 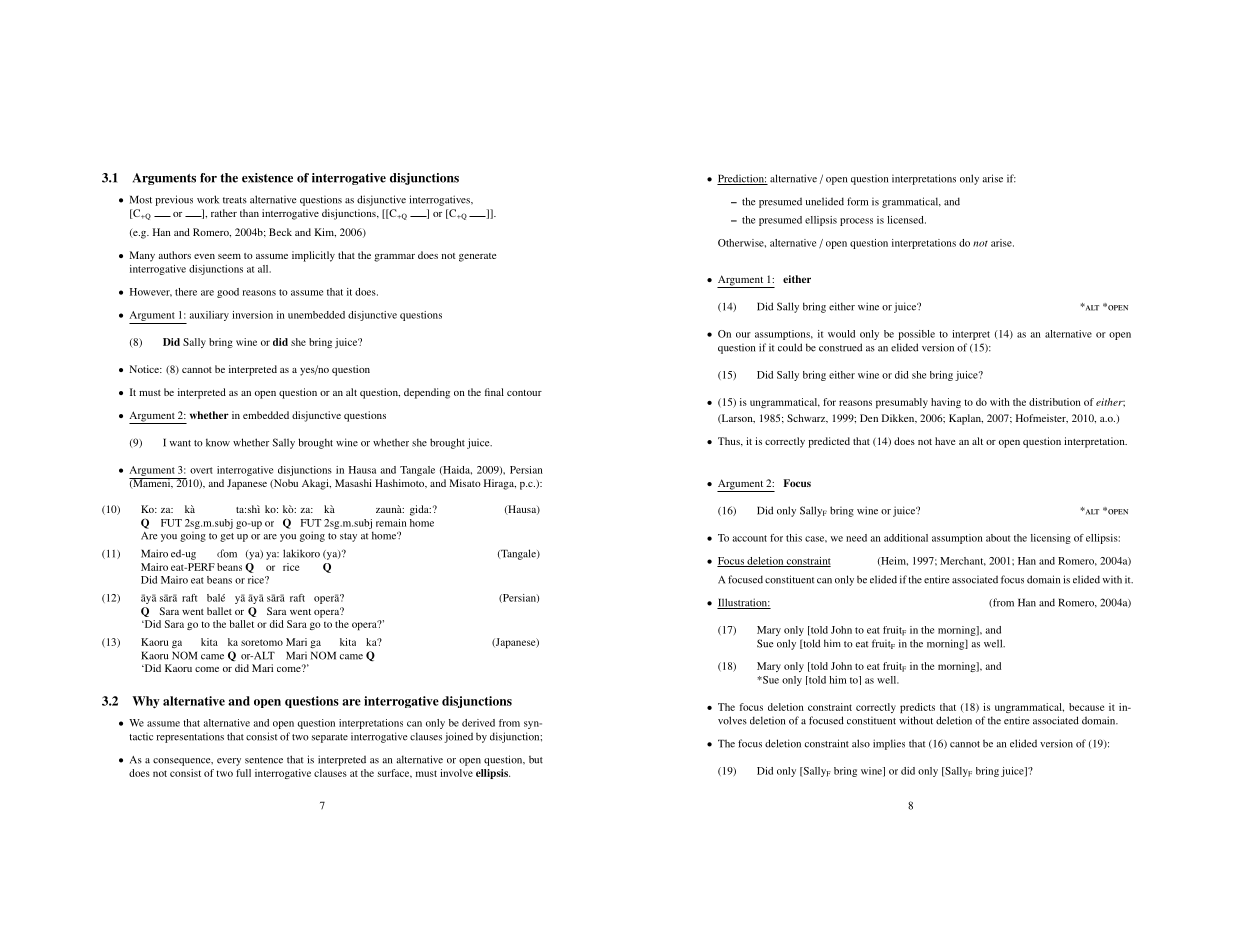 What do you see at coordinates (790, 347) in the screenshot?
I see `could` at bounding box center [790, 347].
